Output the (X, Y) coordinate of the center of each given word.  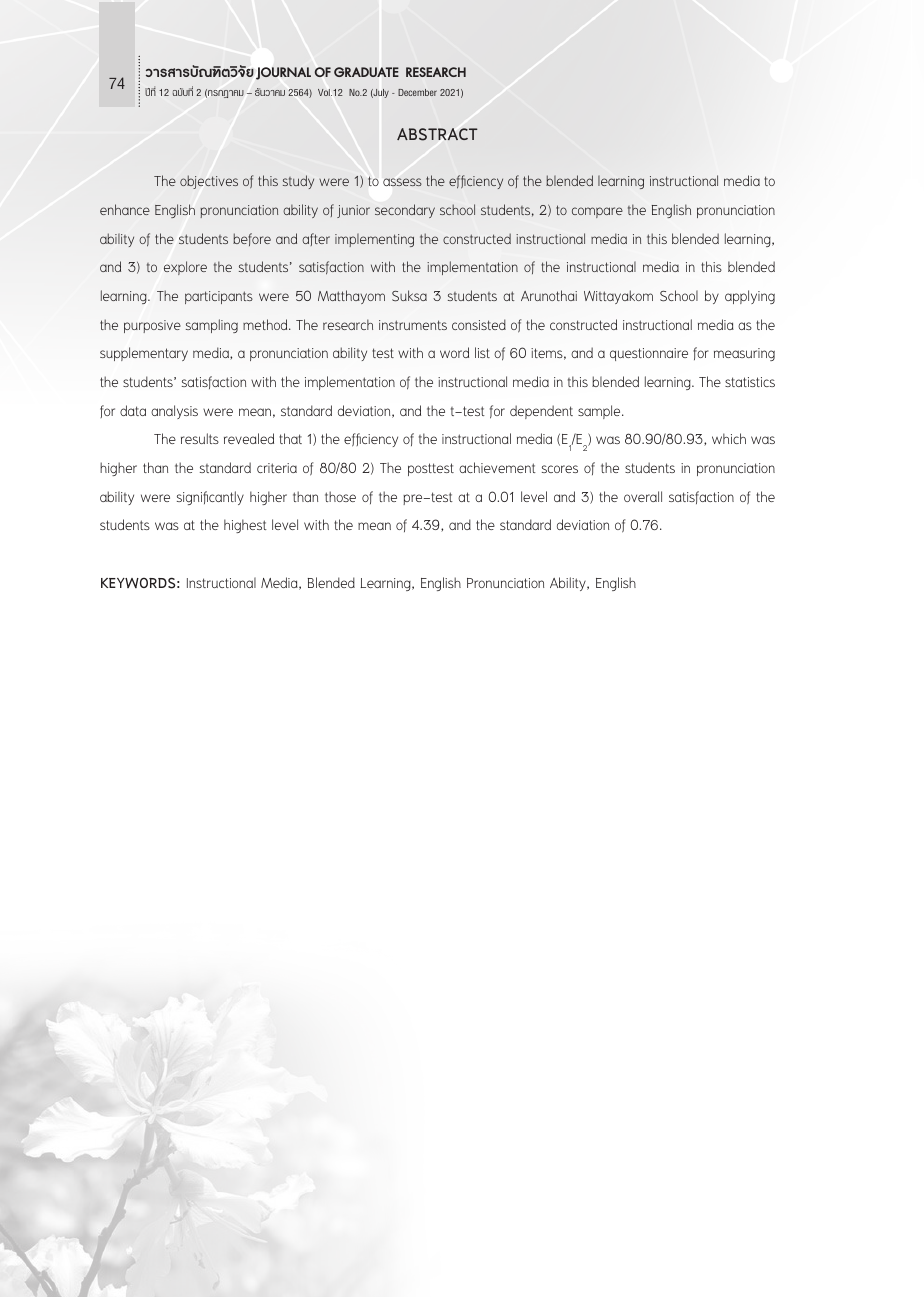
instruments (413, 325)
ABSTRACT (437, 134)
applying (750, 297)
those (340, 496)
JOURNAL (283, 73)
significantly (210, 498)
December (417, 92)
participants (219, 297)
